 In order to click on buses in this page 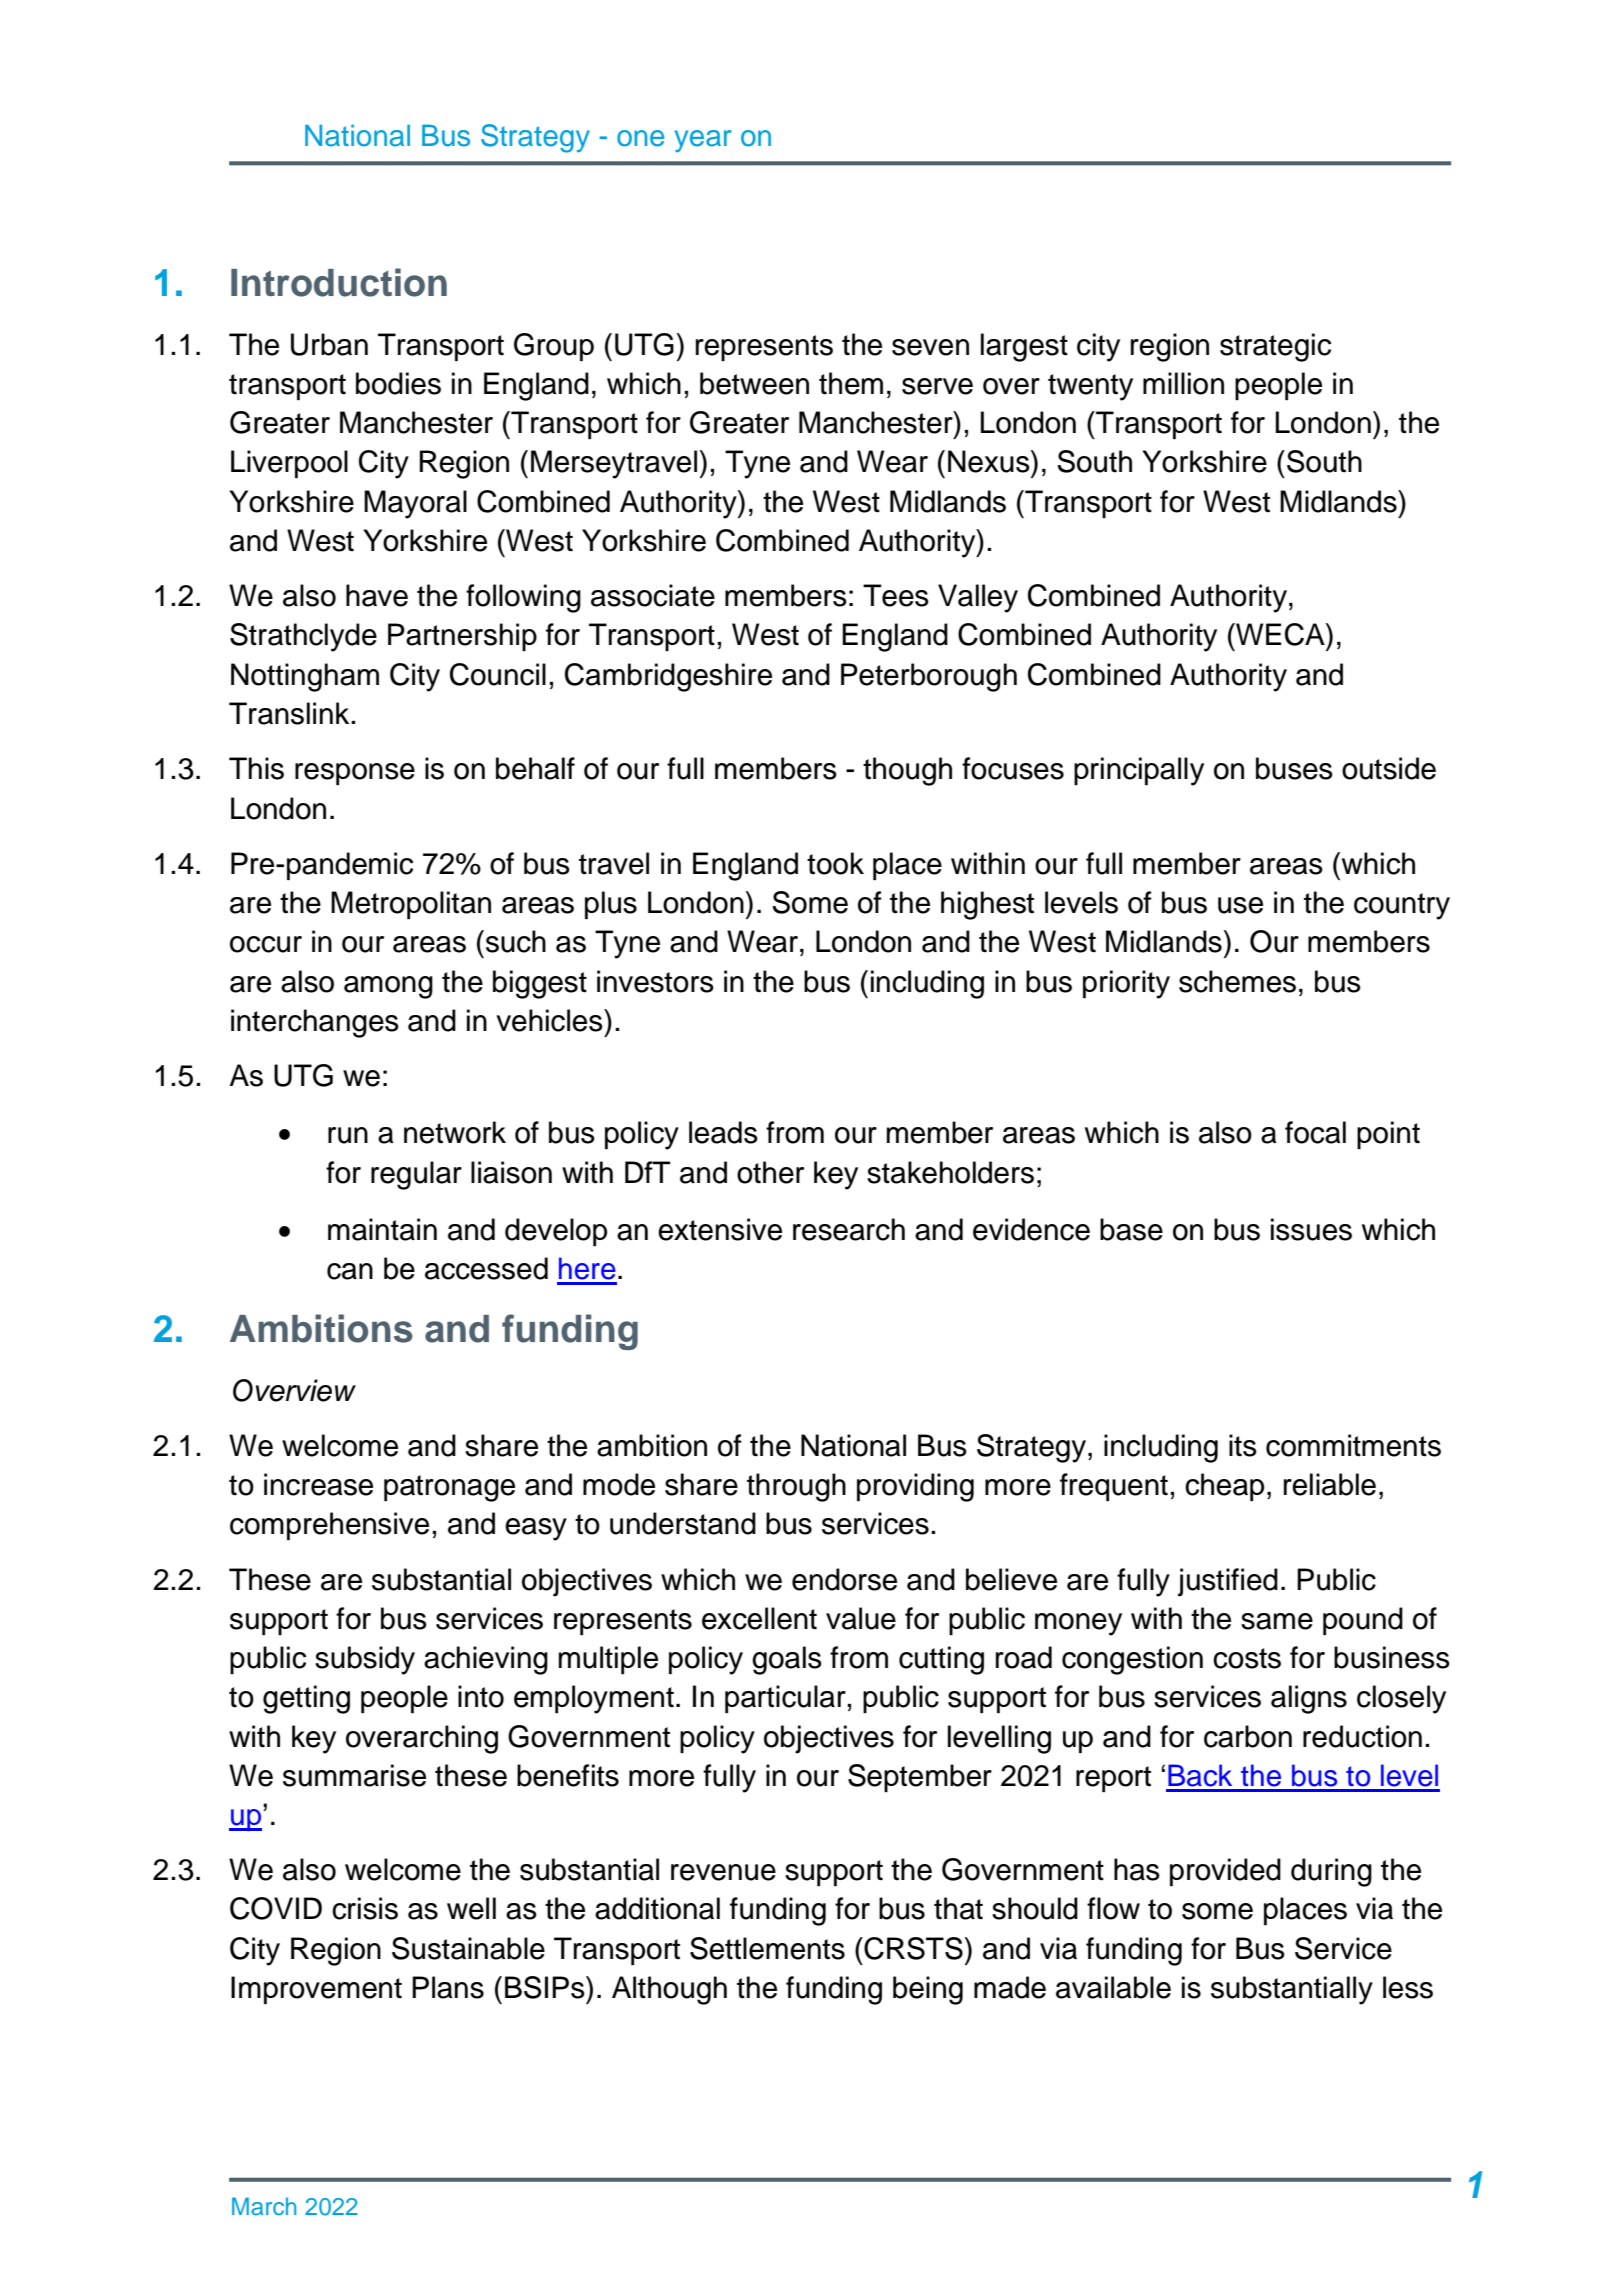, I will do `click(1294, 768)`.
